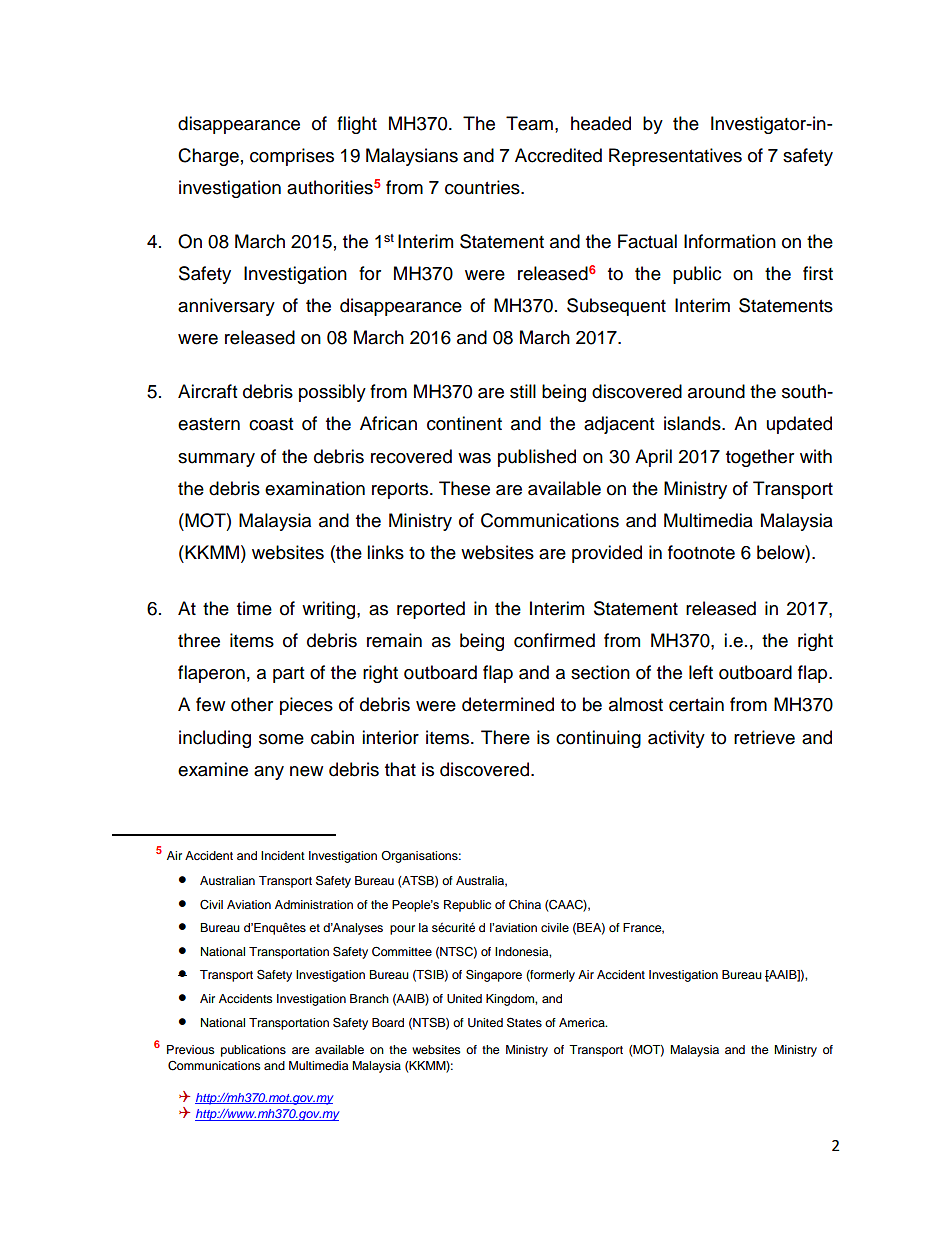 This page has height=1233, width=952. Describe the element at coordinates (675, 157) in the page. I see `Representatives` at that location.
